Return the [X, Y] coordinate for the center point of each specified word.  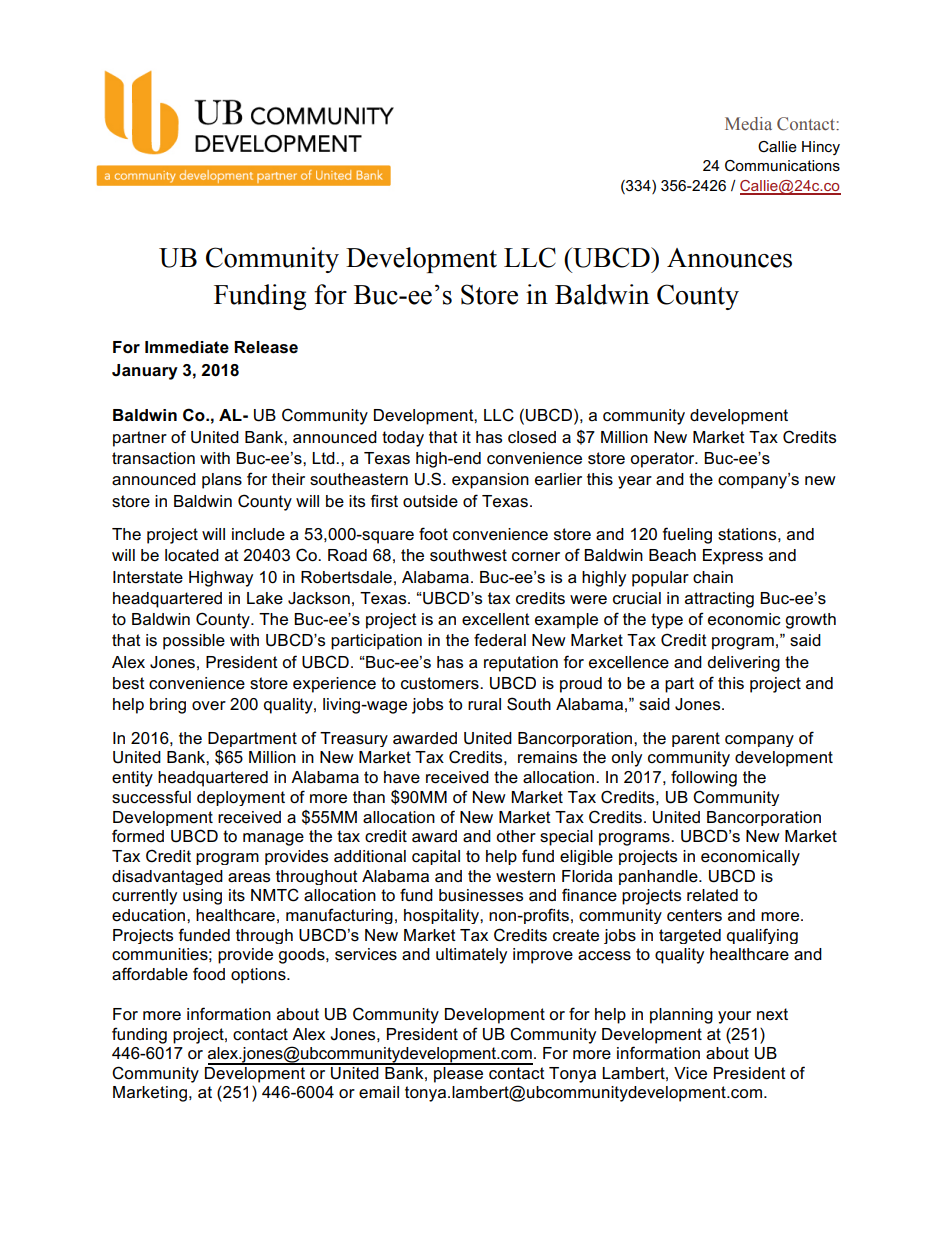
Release [266, 347]
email [379, 1092]
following [704, 778]
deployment [241, 798]
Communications [782, 165]
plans [222, 481]
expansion [490, 481]
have [402, 777]
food [209, 974]
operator [663, 460]
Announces [729, 258]
